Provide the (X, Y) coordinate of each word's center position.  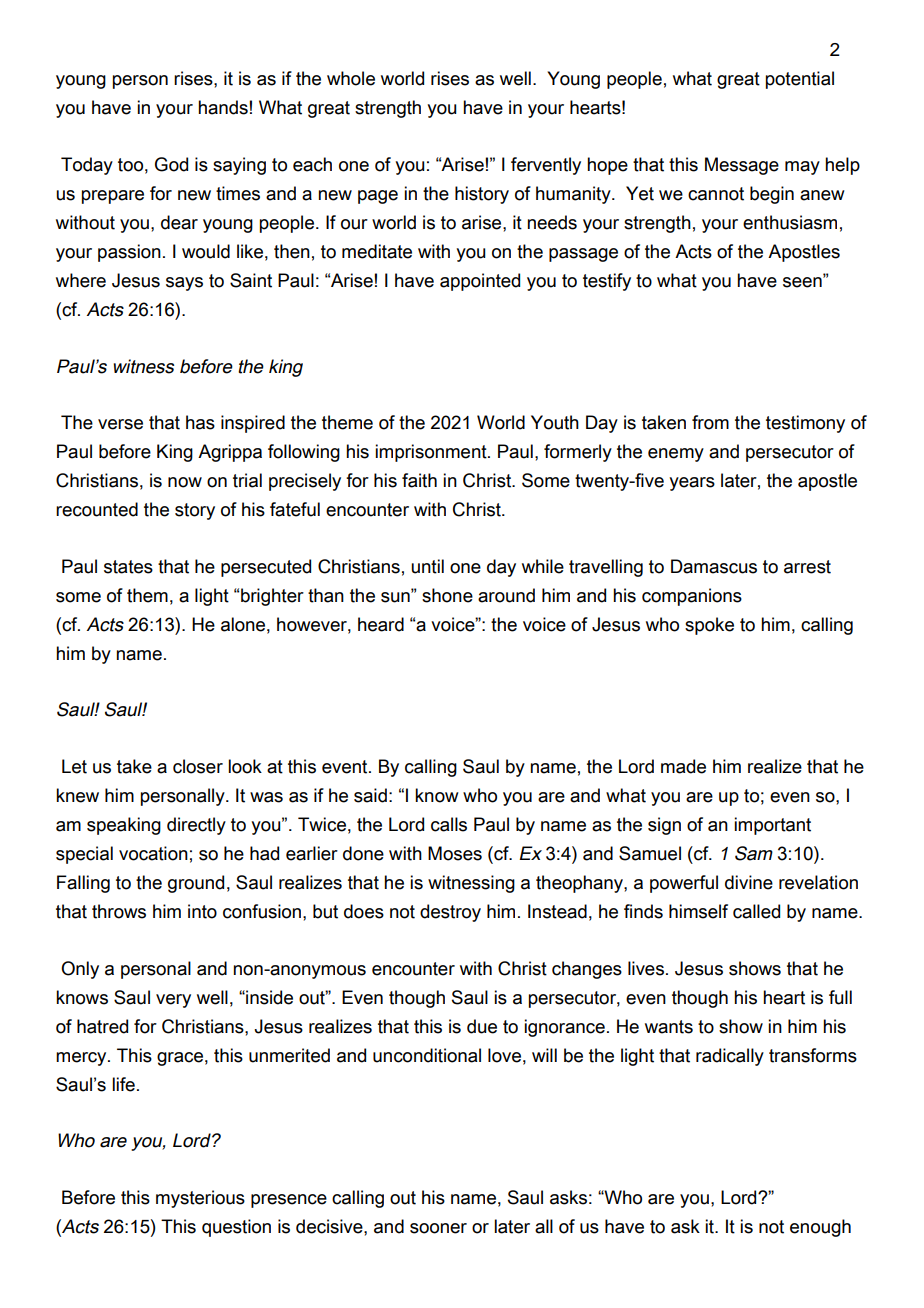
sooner (438, 1228)
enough (820, 1228)
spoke (709, 626)
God (171, 164)
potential (800, 80)
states (128, 567)
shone (447, 595)
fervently (546, 166)
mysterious (200, 1199)
